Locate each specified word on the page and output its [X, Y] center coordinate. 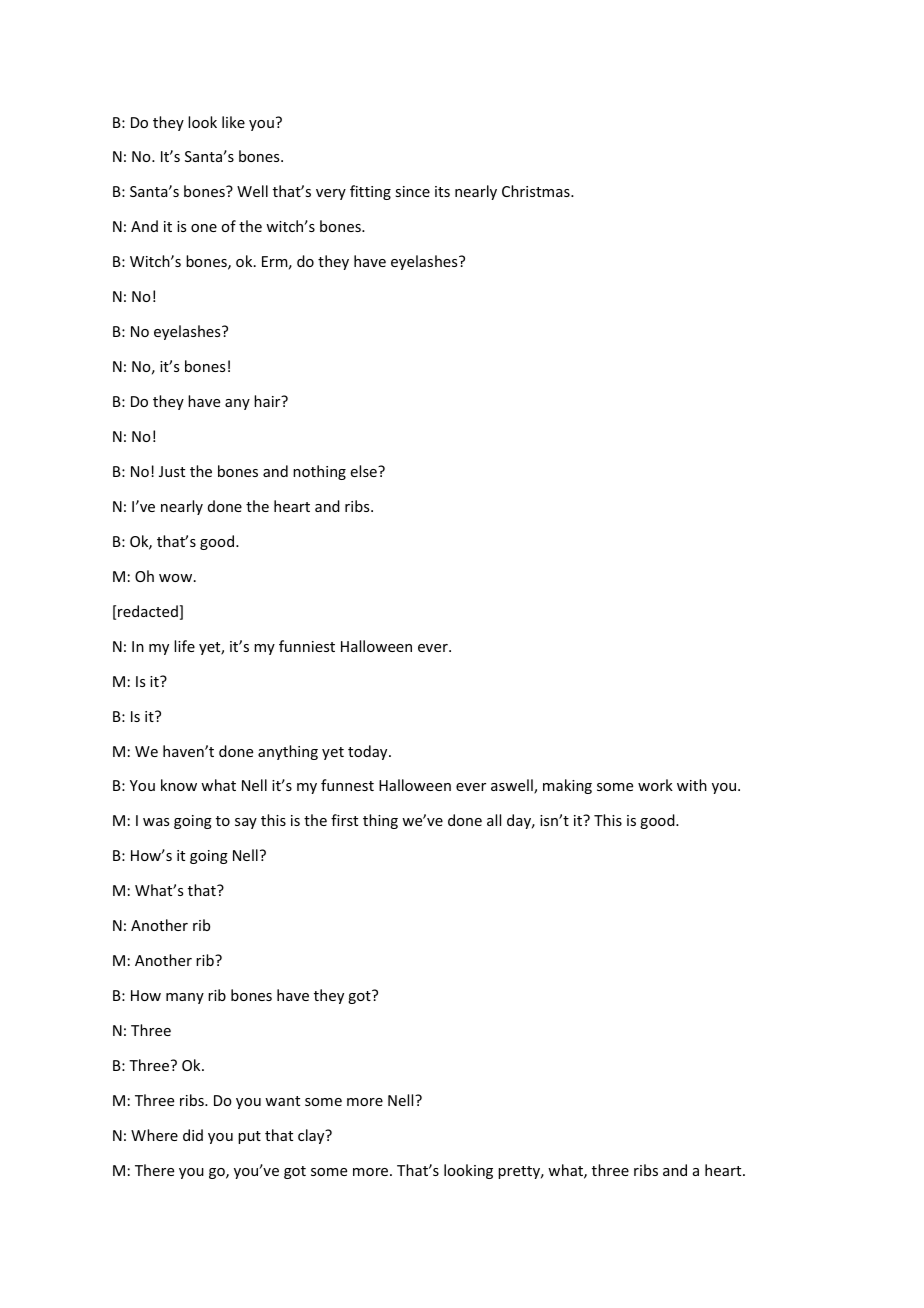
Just [172, 471]
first [344, 820]
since [412, 191]
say [246, 823]
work [655, 785]
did [193, 1135]
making [567, 786]
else [365, 471]
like [233, 122]
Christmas [537, 191]
